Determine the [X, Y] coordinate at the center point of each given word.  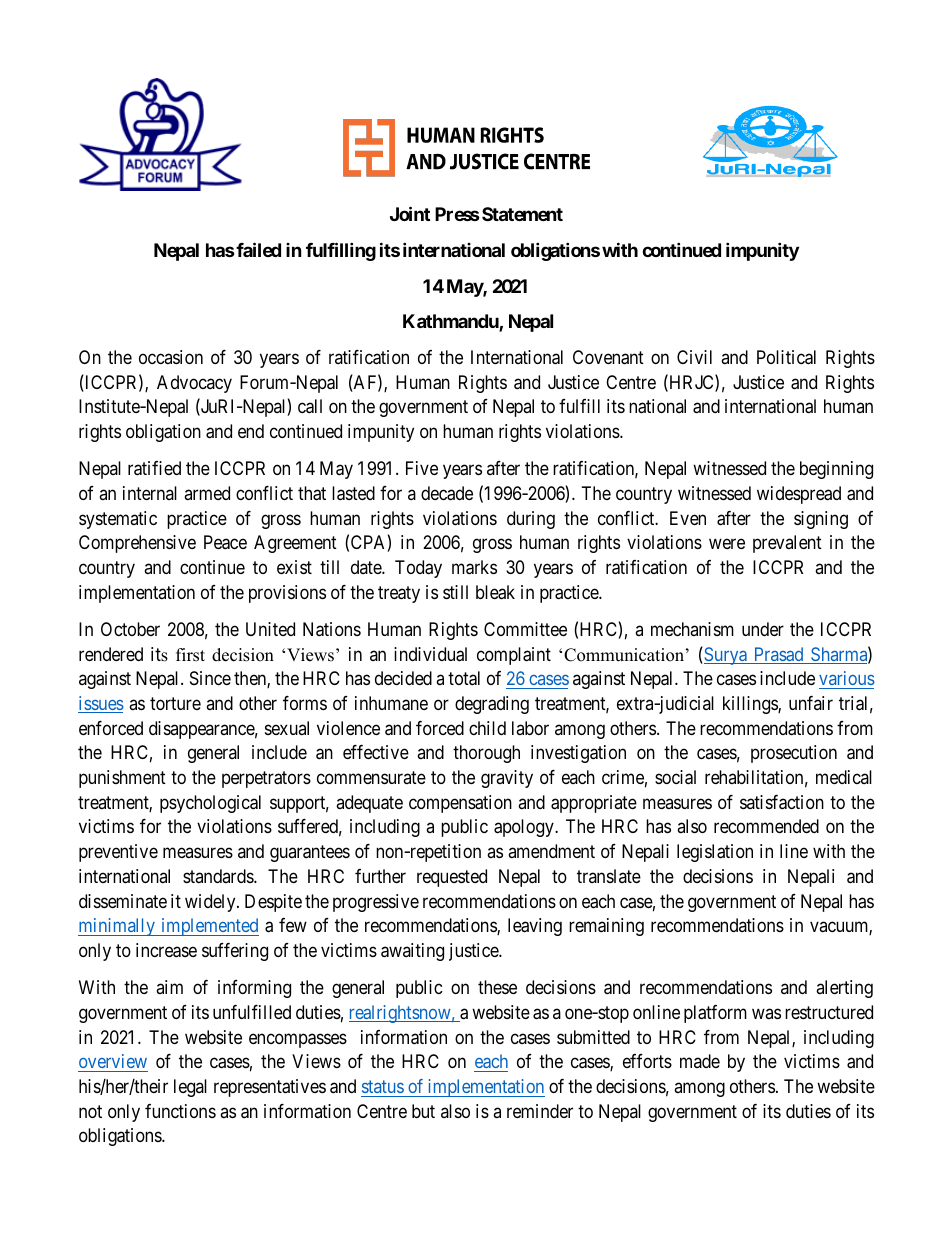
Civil [694, 357]
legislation [715, 853]
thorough [486, 754]
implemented [209, 927]
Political [786, 357]
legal [190, 1088]
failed [257, 249]
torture [175, 703]
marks [474, 567]
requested [452, 878]
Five [422, 468]
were [727, 544]
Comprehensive [137, 544]
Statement [522, 214]
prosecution [794, 754]
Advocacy [194, 384]
